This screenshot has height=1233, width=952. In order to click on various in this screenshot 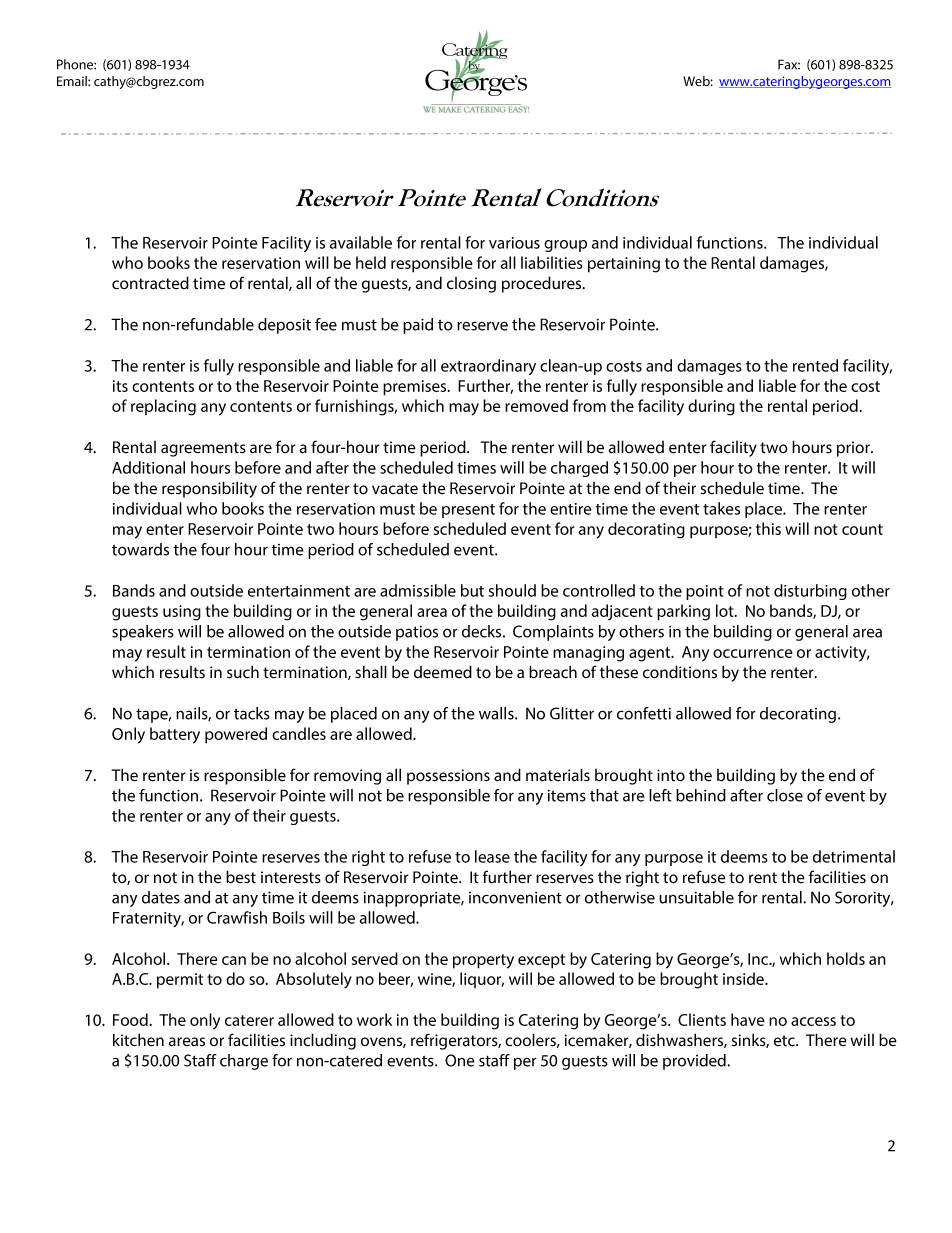, I will do `click(514, 243)`.
